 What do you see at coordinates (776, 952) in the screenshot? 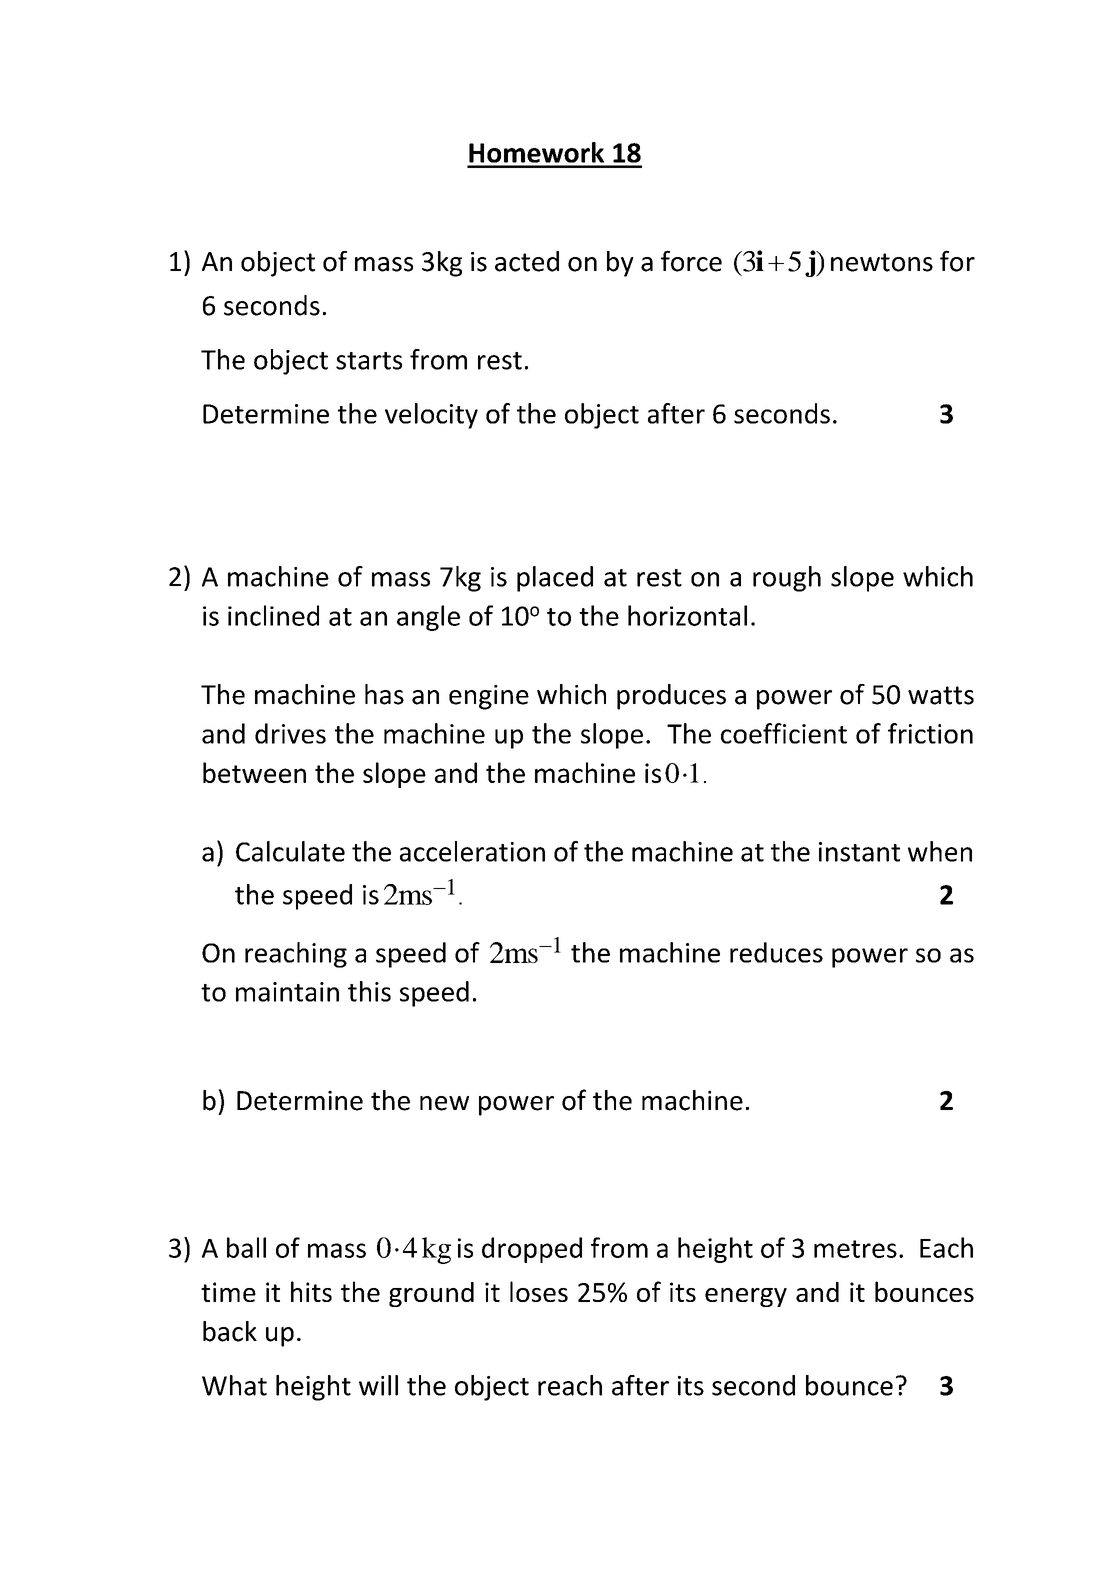
I see `reduces` at bounding box center [776, 952].
